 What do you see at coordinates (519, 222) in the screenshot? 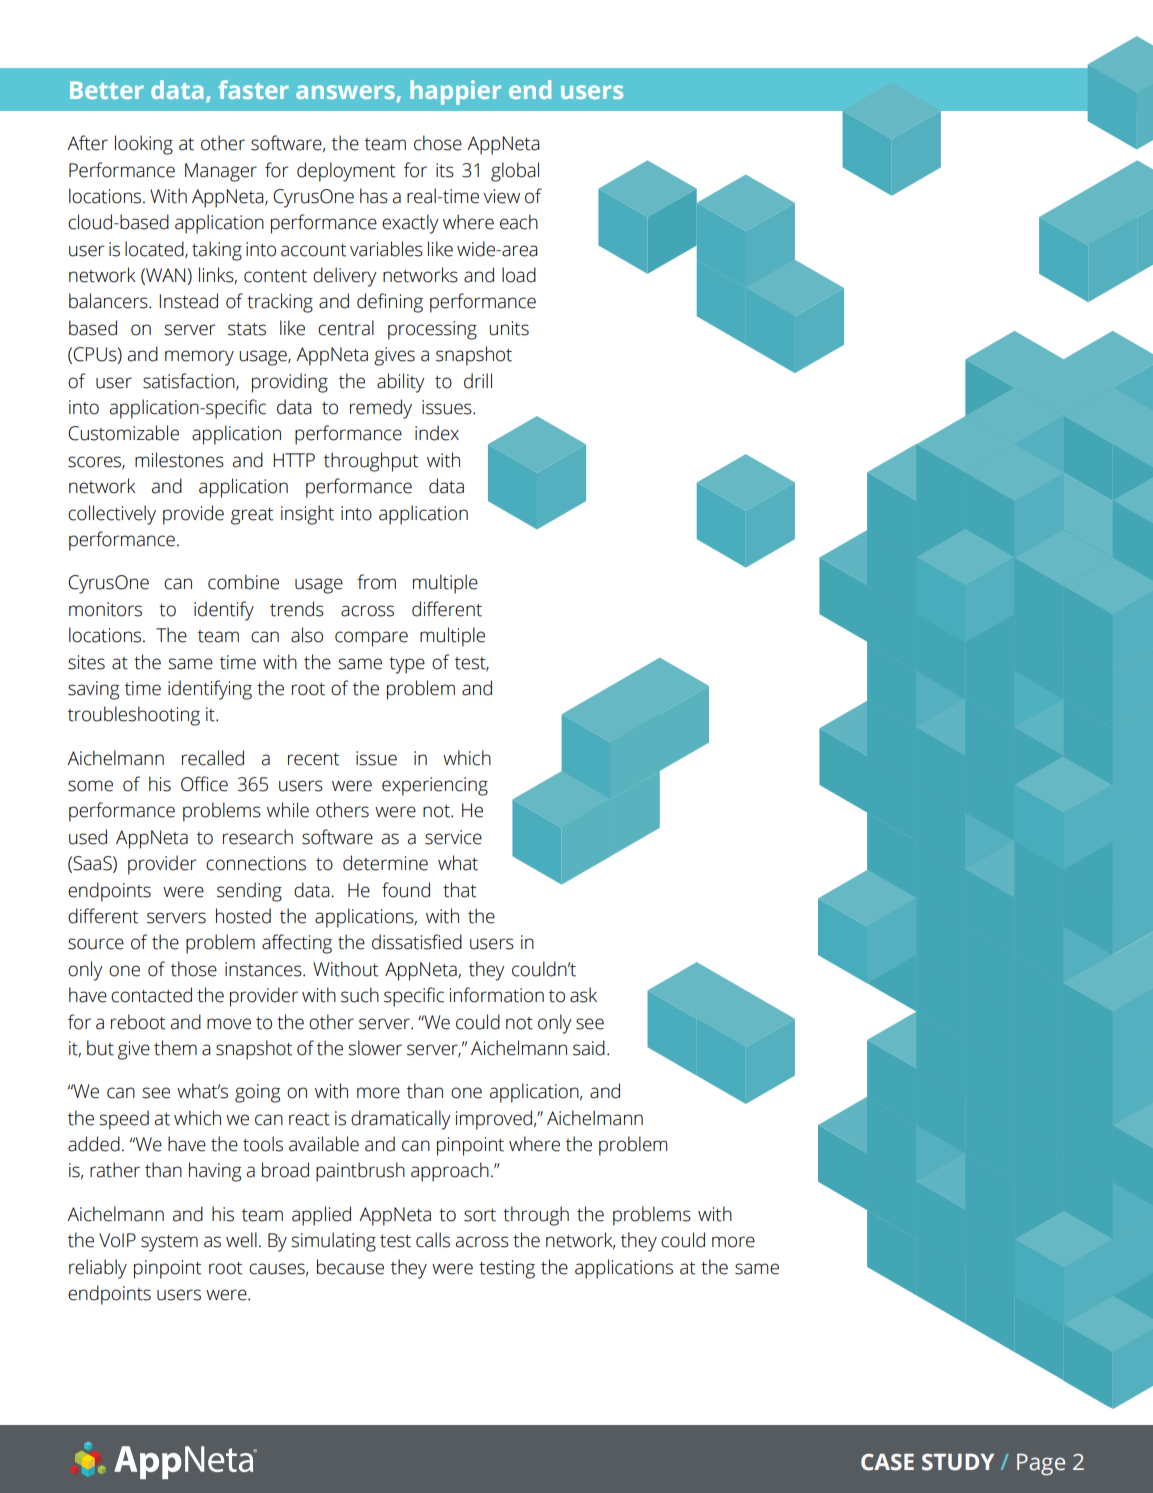
I see `each` at bounding box center [519, 222].
